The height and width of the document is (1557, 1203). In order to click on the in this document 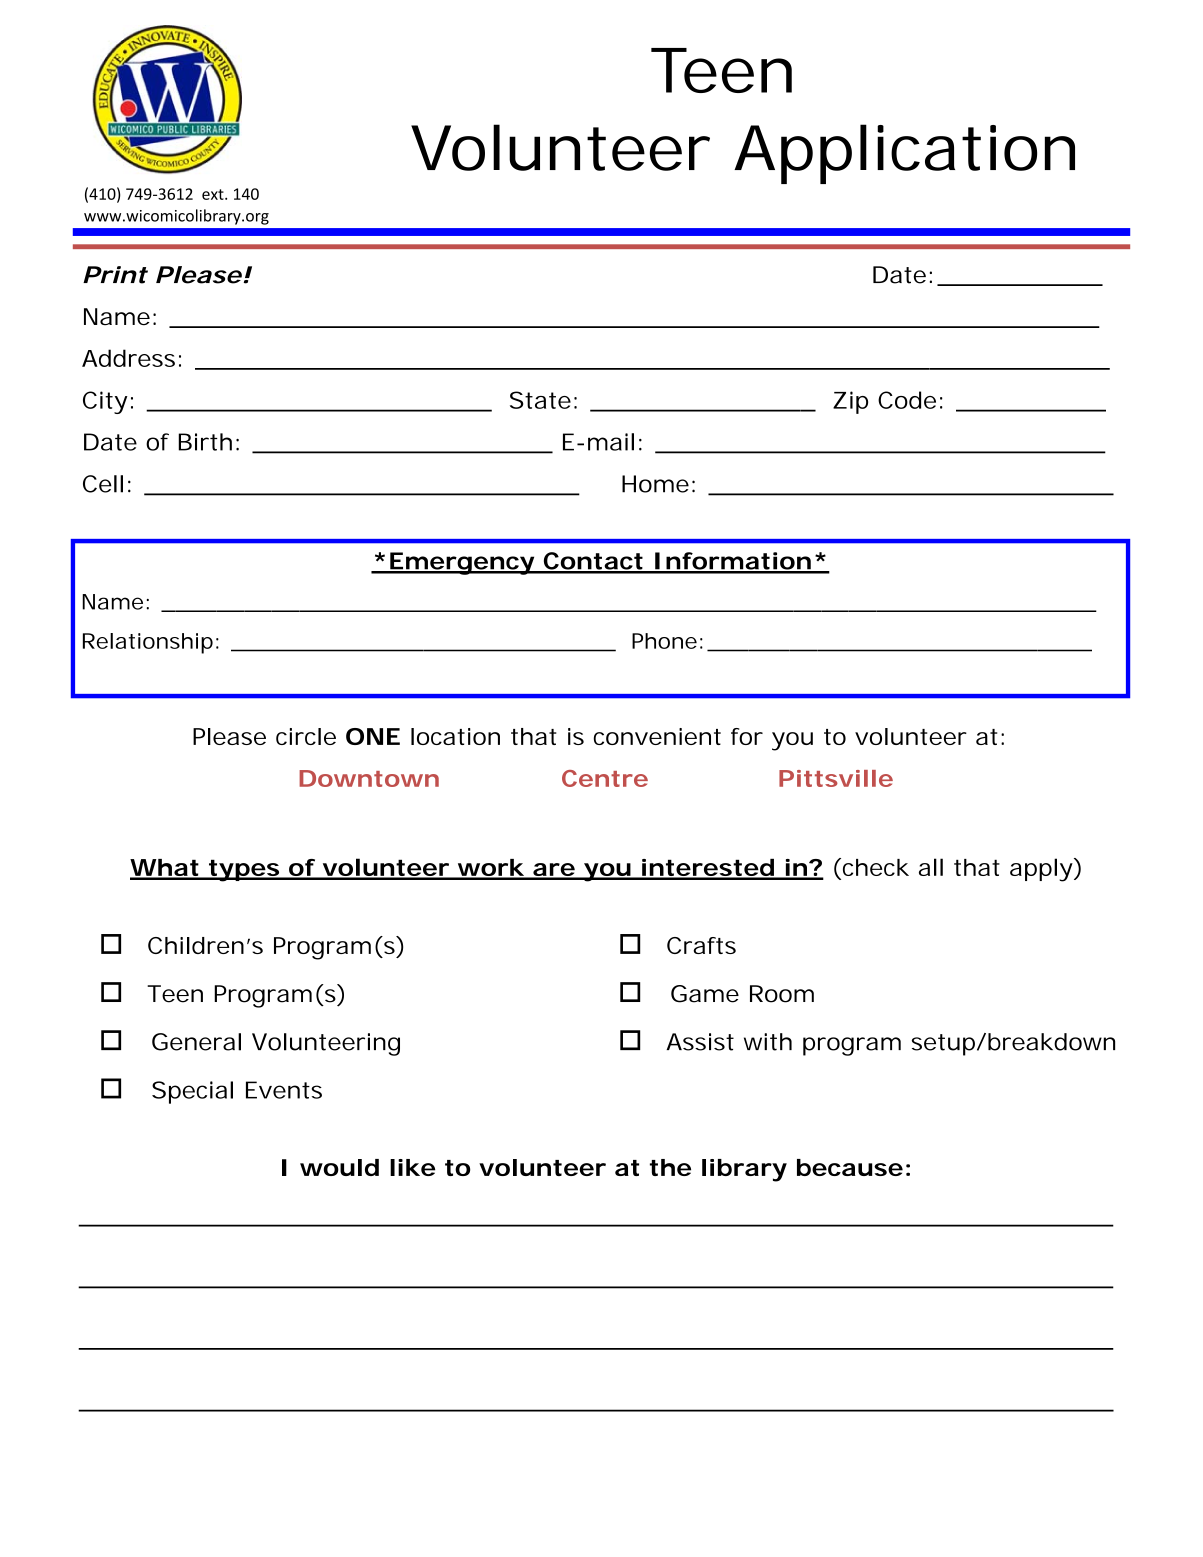, I will do `click(670, 1167)`.
